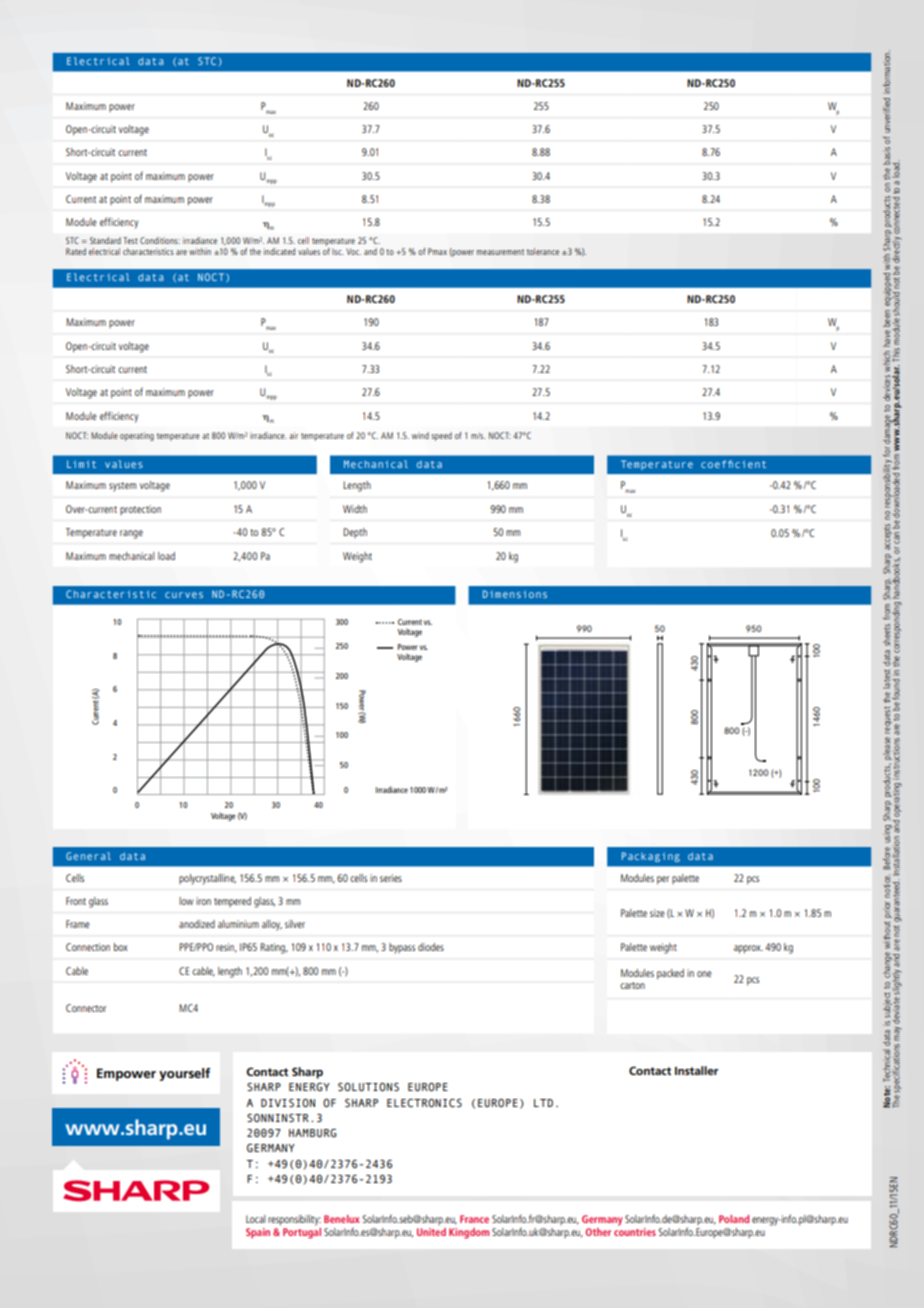  What do you see at coordinates (105, 240) in the screenshot?
I see `Standard` at bounding box center [105, 240].
